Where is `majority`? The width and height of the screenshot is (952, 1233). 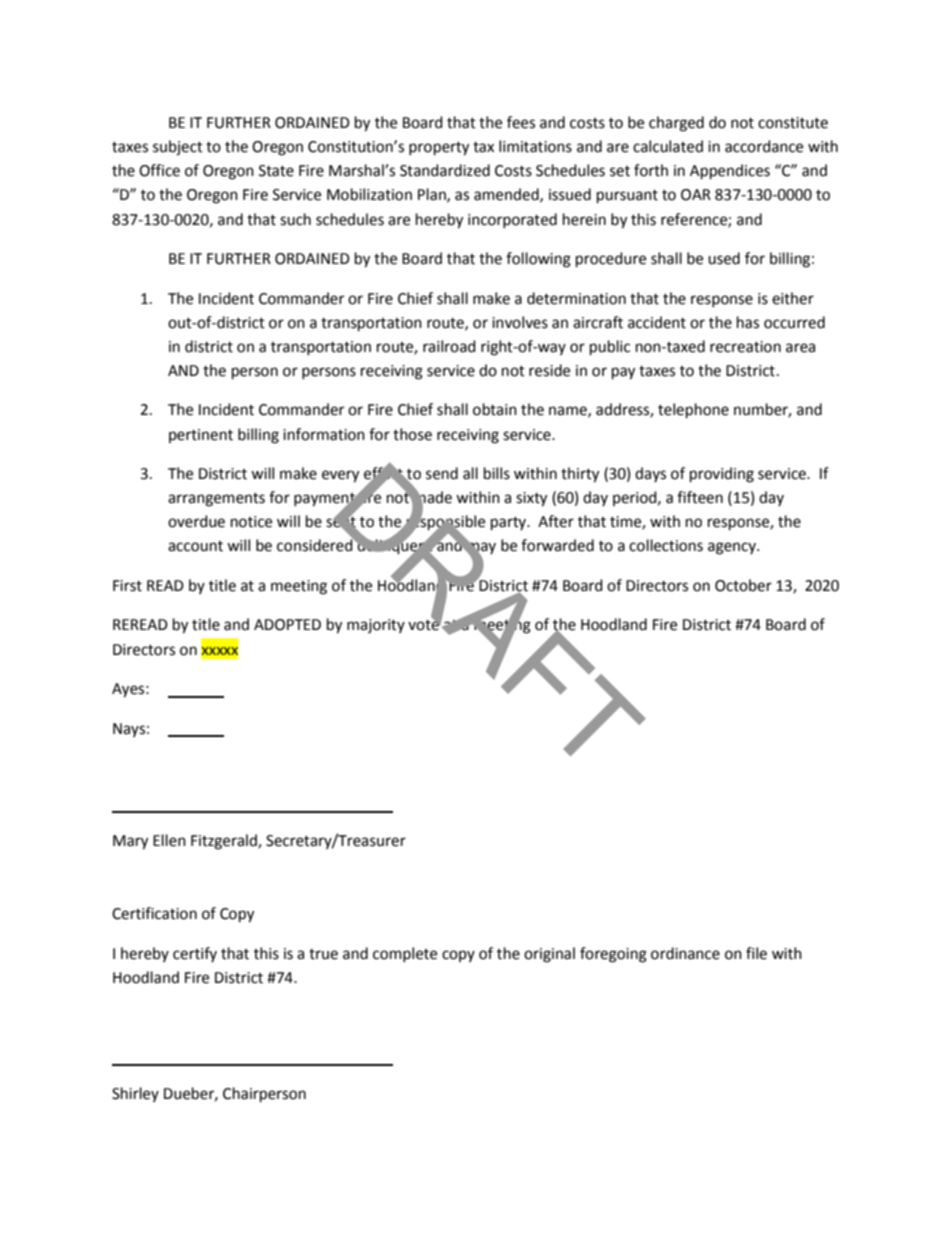
majority is located at coordinates (376, 626).
